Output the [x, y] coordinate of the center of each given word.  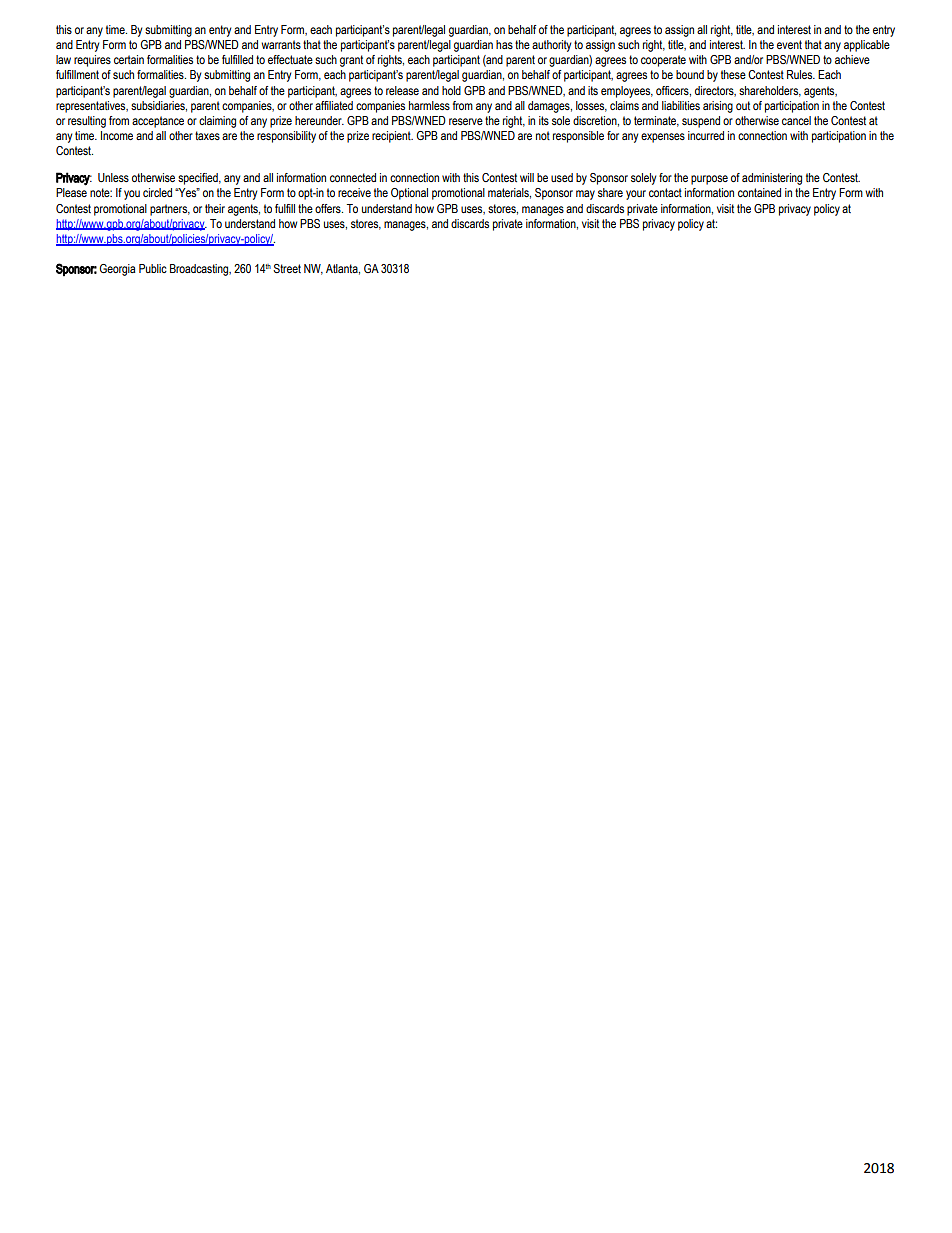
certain [129, 59]
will [527, 177]
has [504, 44]
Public [153, 268]
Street [287, 268]
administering [772, 179]
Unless [113, 177]
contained [759, 192]
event [789, 44]
